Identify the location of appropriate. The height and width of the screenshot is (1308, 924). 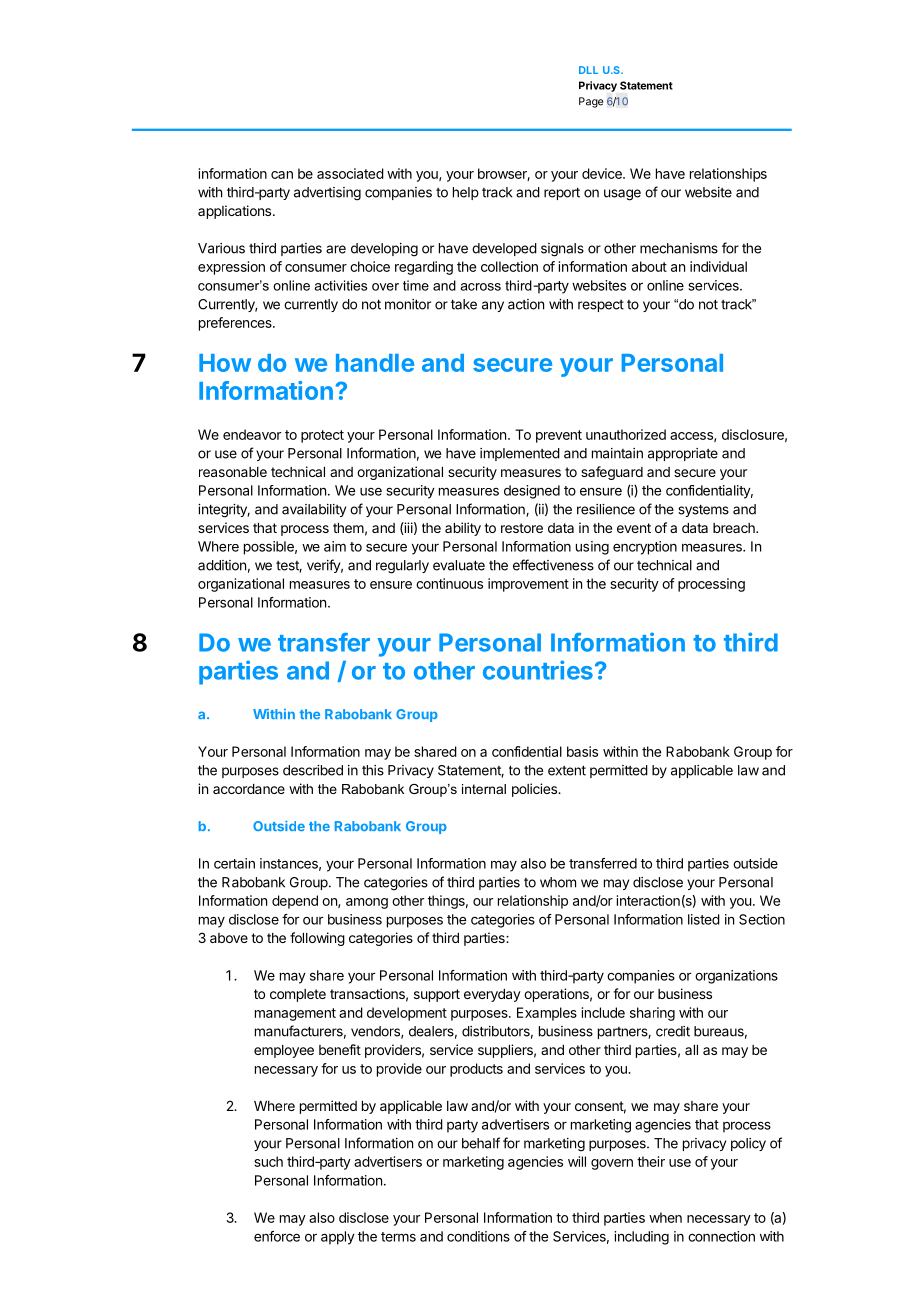
(683, 454).
